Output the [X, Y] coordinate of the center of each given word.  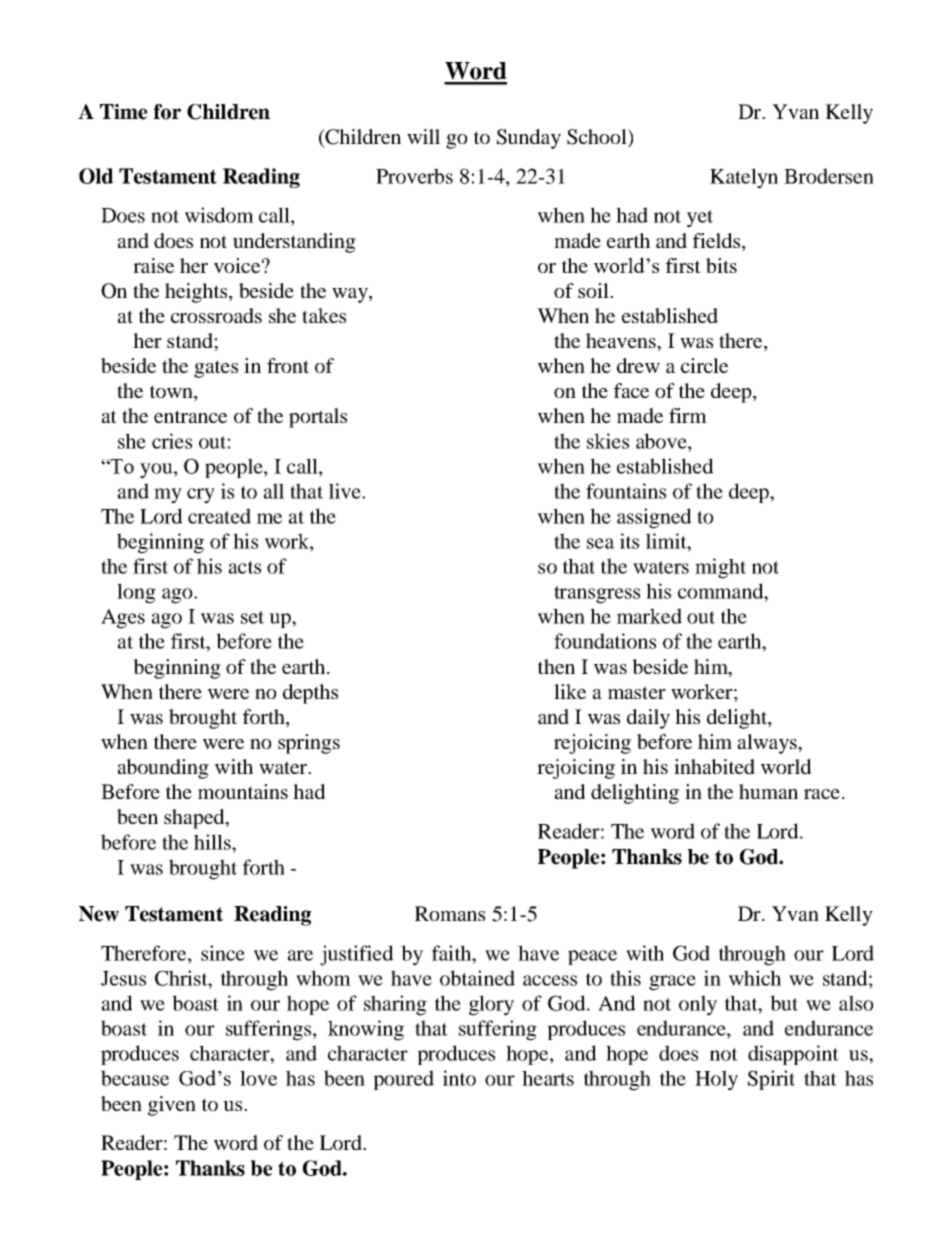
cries [172, 441]
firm [688, 415]
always [768, 744]
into [459, 1078]
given [172, 1106]
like [570, 691]
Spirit [771, 1080]
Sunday [529, 139]
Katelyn [744, 178]
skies [608, 441]
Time [123, 112]
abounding [163, 769]
